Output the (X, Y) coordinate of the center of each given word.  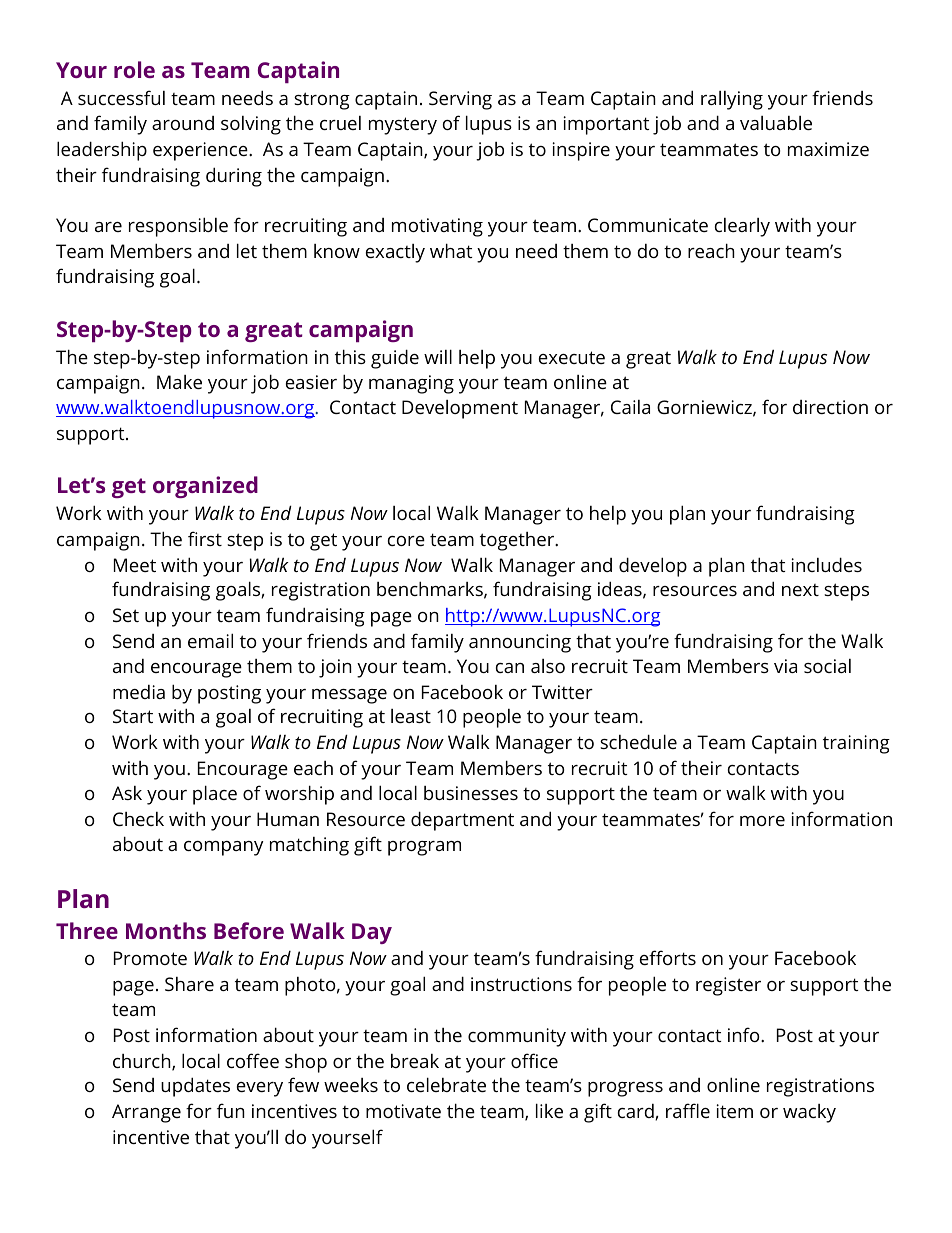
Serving (460, 100)
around (183, 123)
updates (195, 1087)
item (734, 1111)
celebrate (446, 1084)
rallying (732, 100)
